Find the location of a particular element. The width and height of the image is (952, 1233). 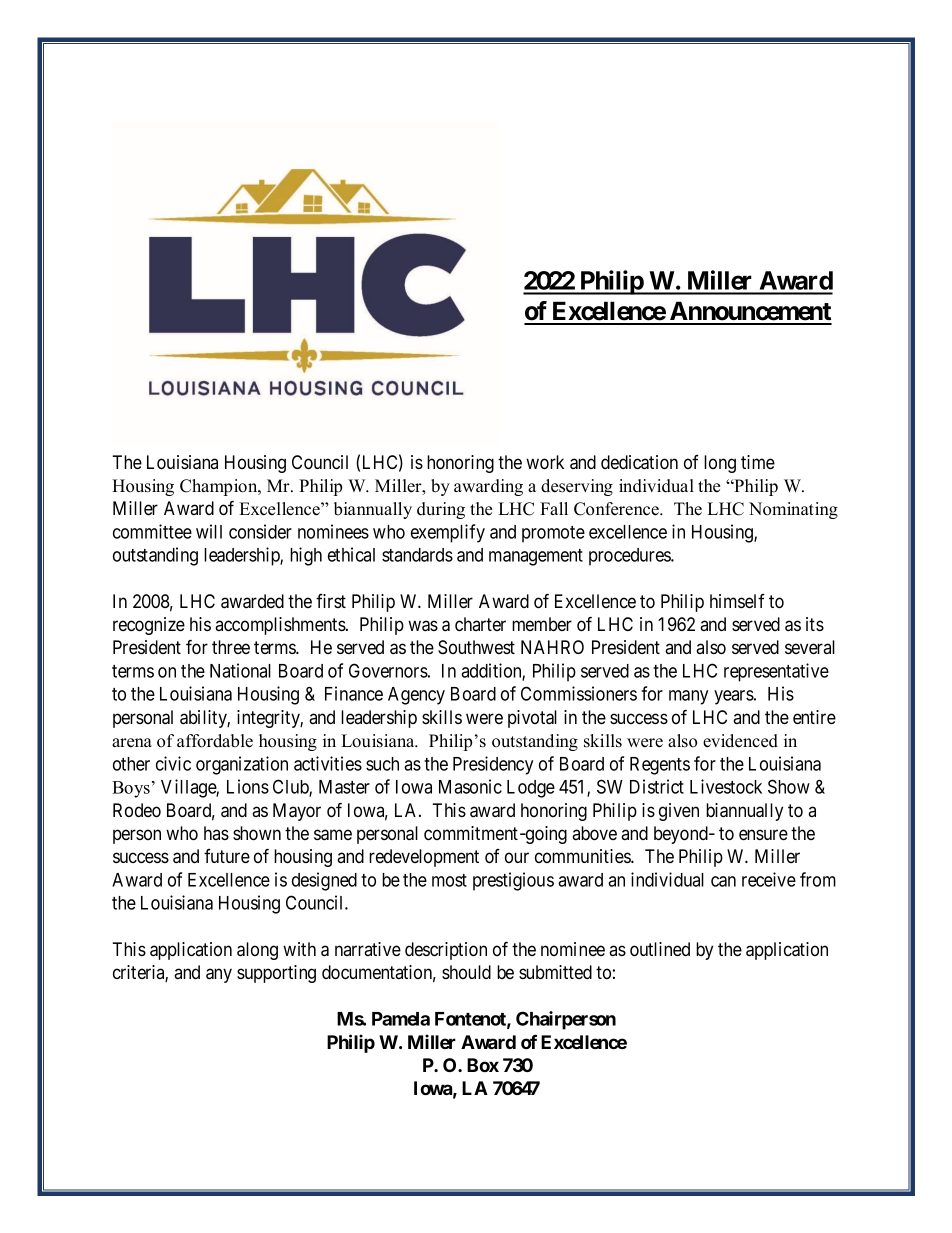

himself is located at coordinates (737, 601).
